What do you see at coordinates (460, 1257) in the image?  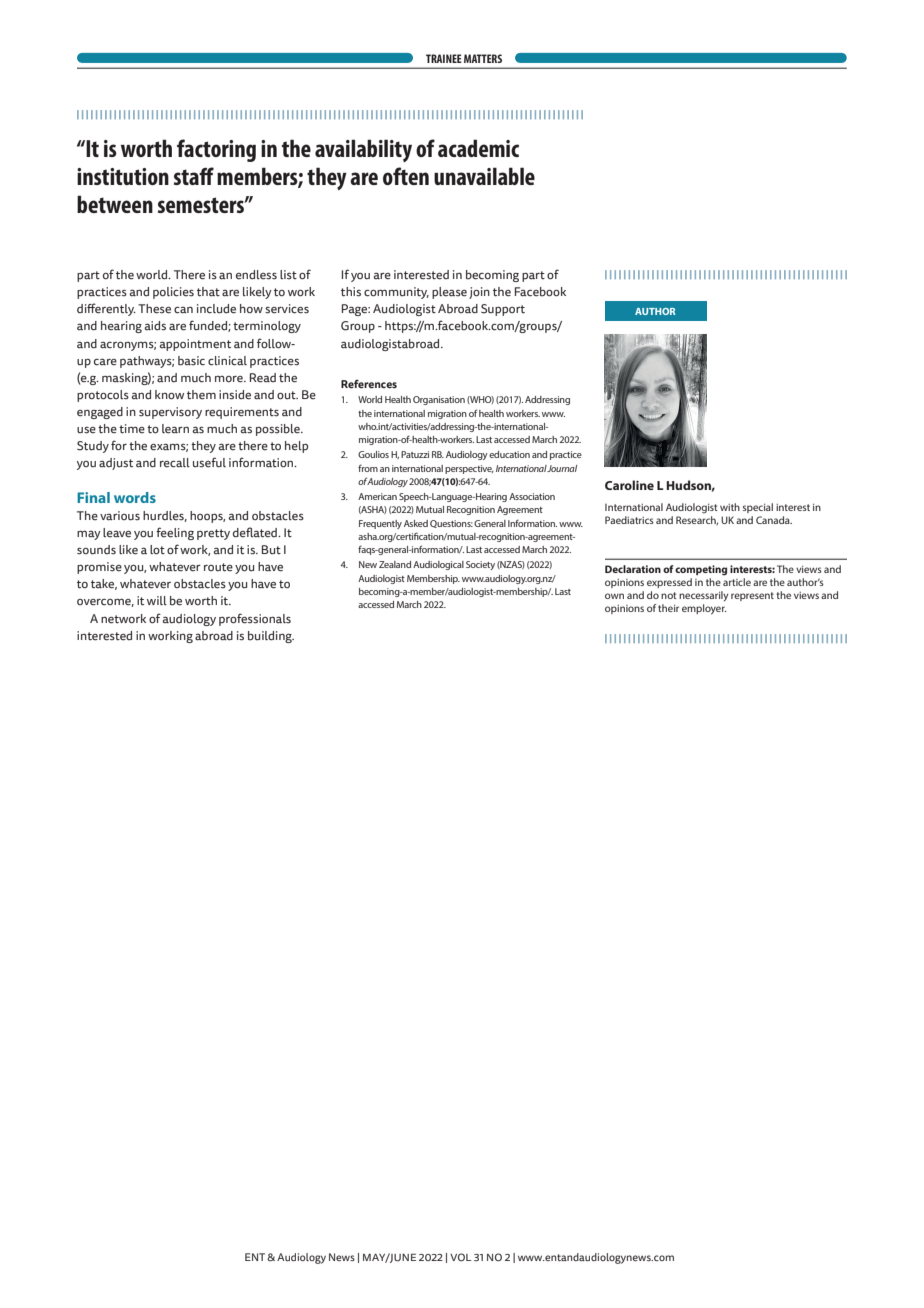 I see `VOL` at bounding box center [460, 1257].
